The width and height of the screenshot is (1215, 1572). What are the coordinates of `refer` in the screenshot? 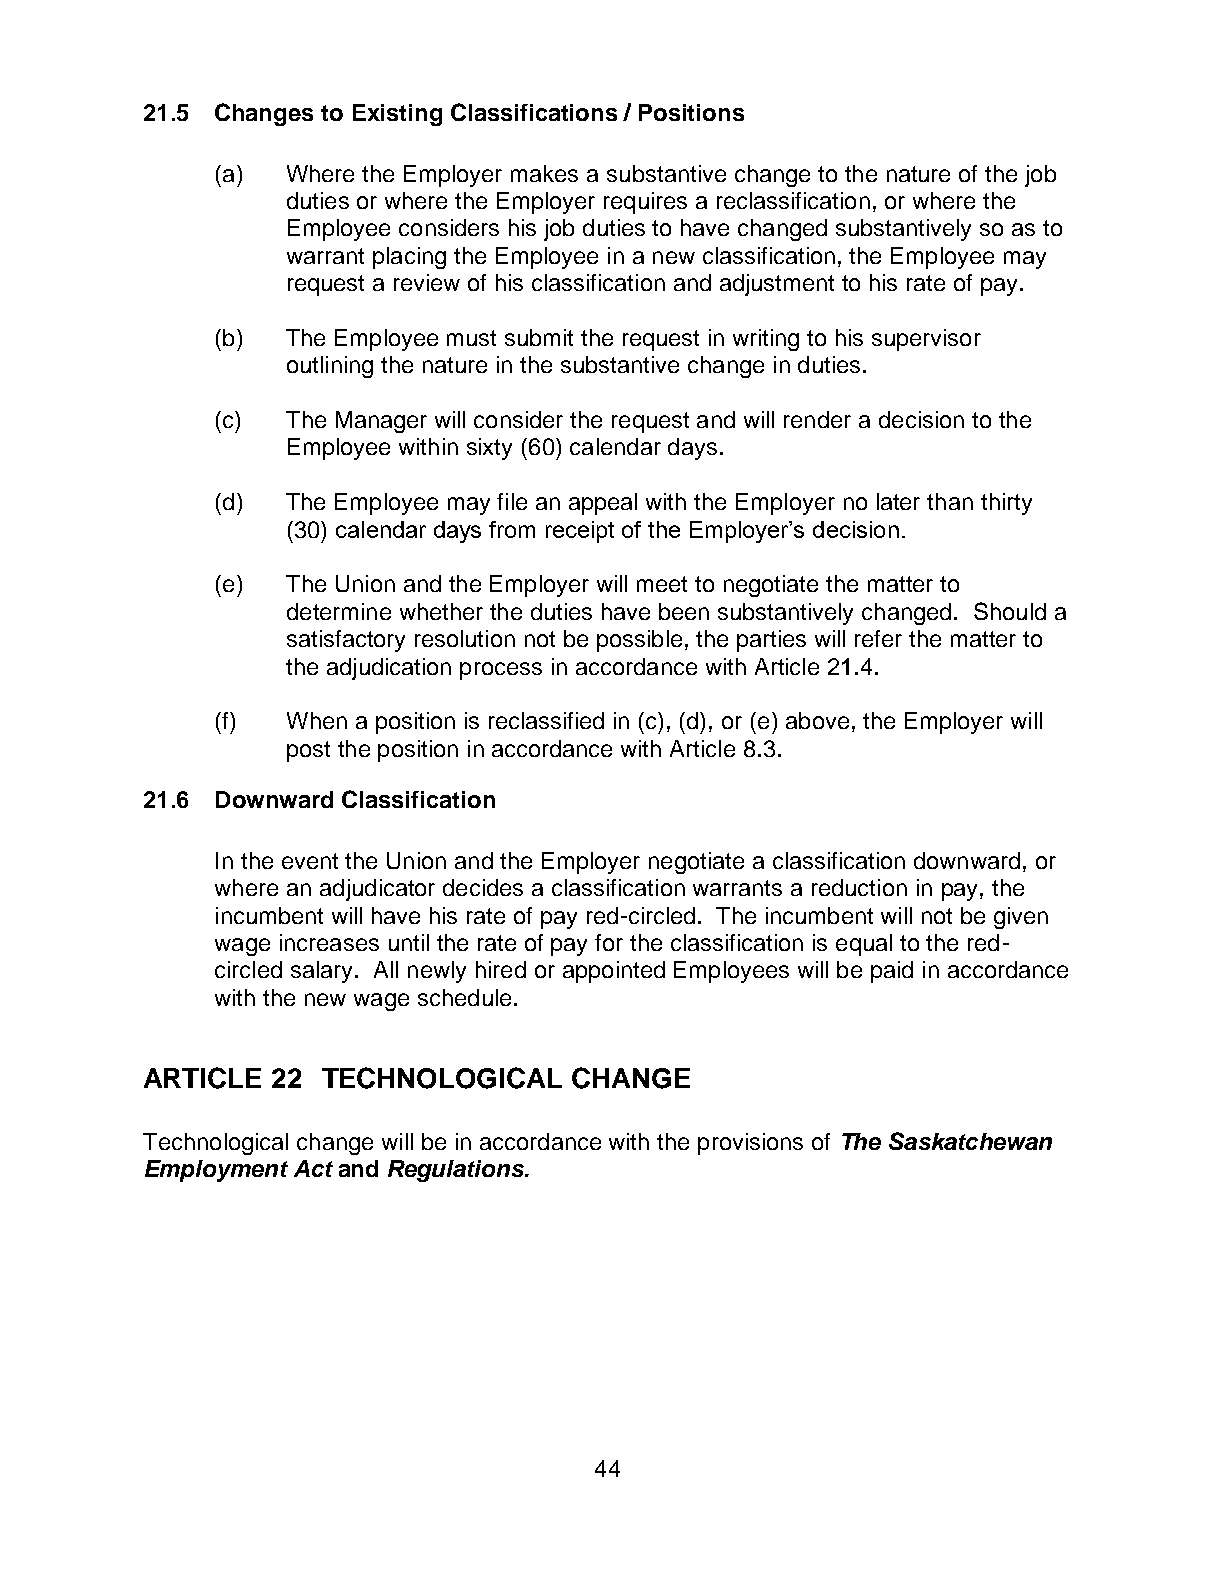 It's located at (878, 638).
